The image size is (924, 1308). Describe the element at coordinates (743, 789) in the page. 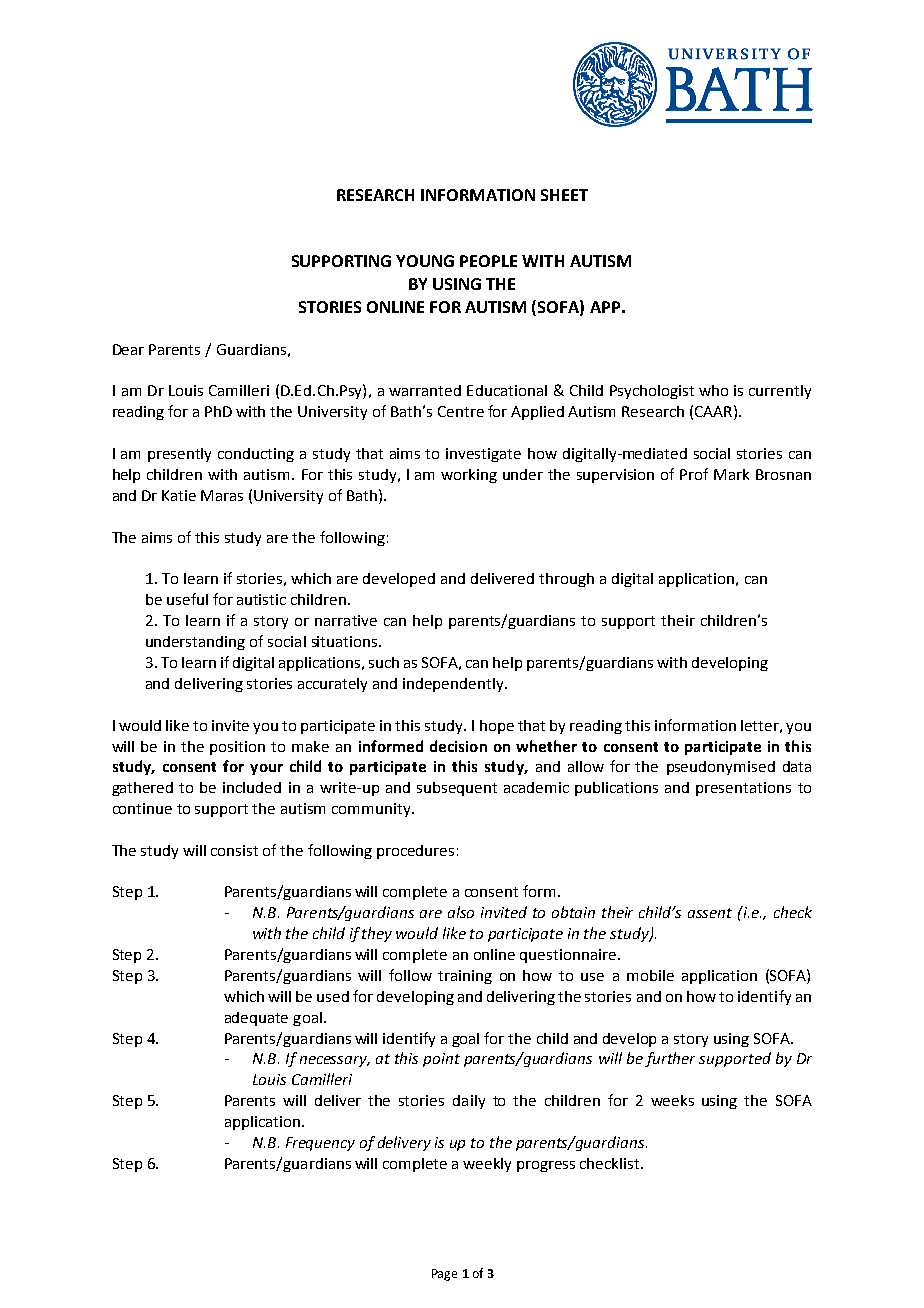

I see `presentations` at that location.
